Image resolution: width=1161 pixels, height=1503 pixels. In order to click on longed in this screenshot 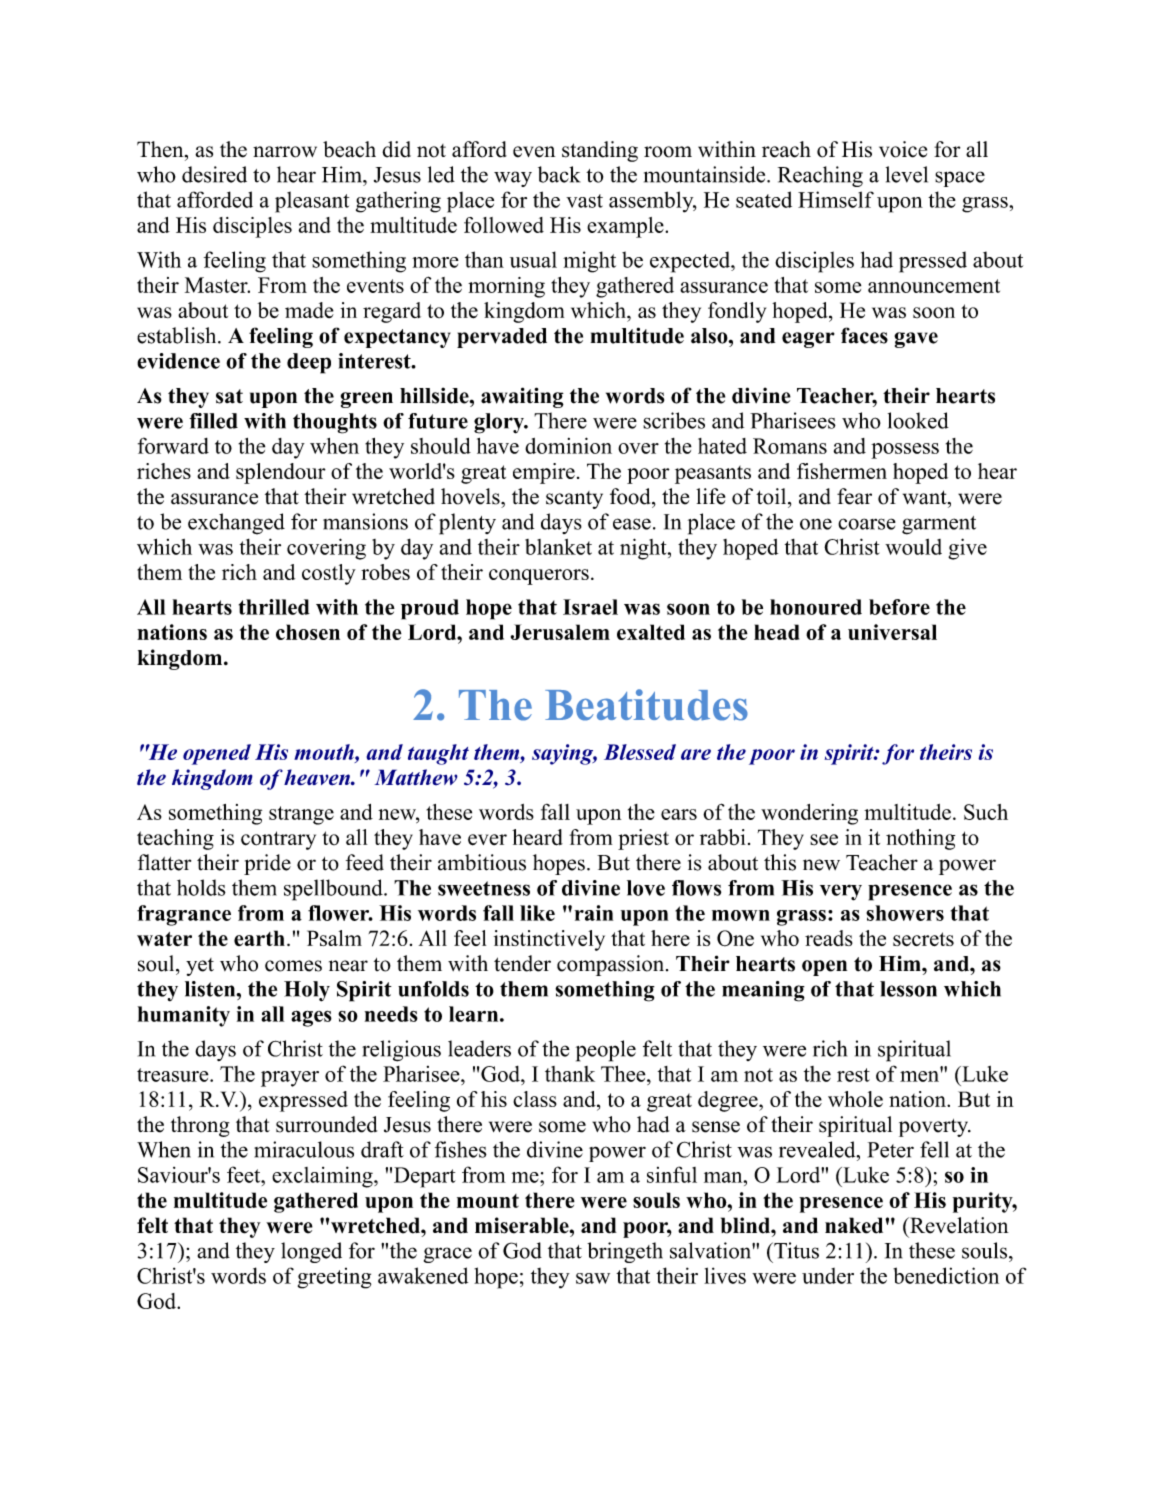, I will do `click(311, 1252)`.
